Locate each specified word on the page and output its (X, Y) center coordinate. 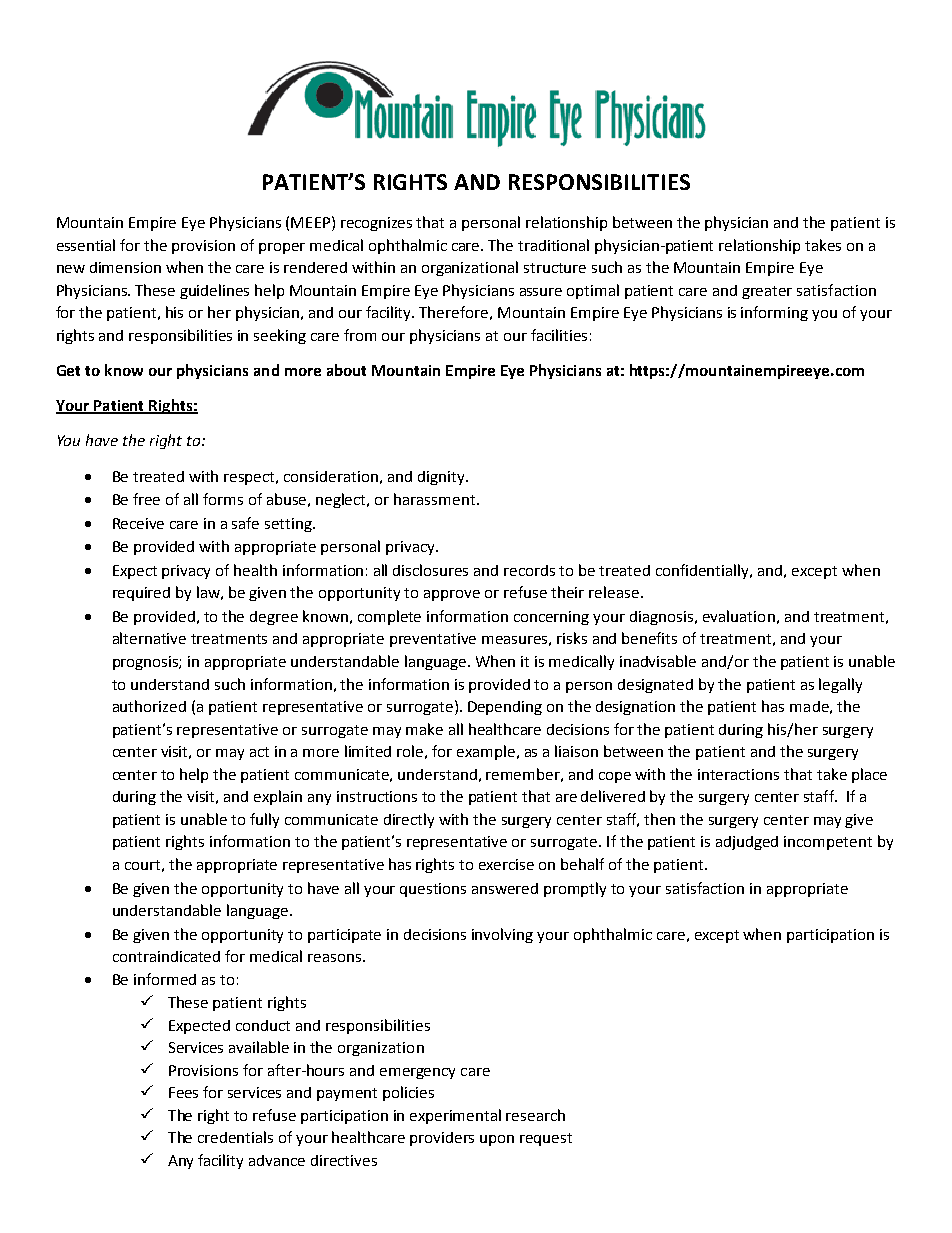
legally (840, 685)
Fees (183, 1092)
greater (767, 292)
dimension (125, 267)
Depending (505, 708)
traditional (553, 245)
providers (442, 1139)
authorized (149, 706)
